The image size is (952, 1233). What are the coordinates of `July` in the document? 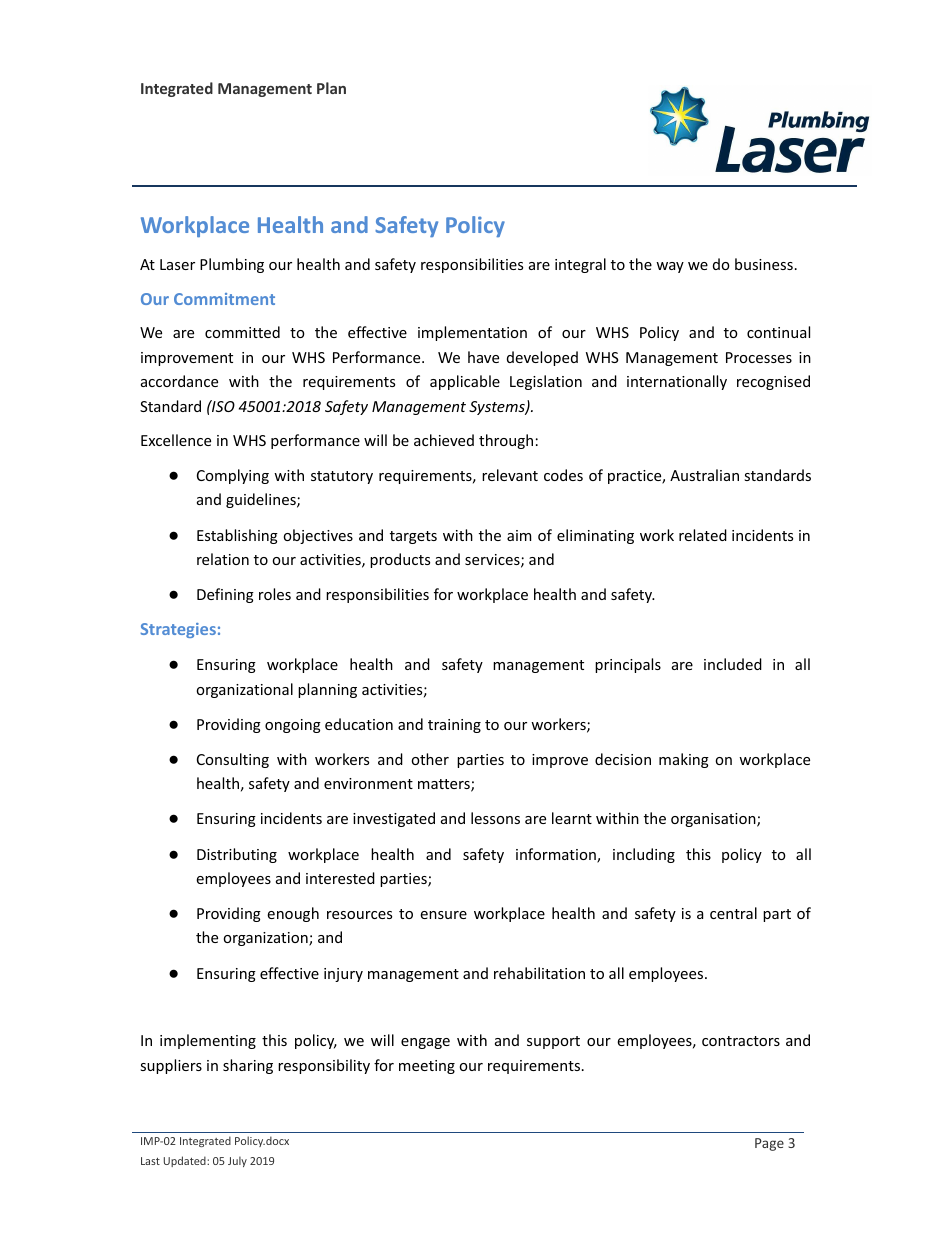 It's located at (237, 1161).
